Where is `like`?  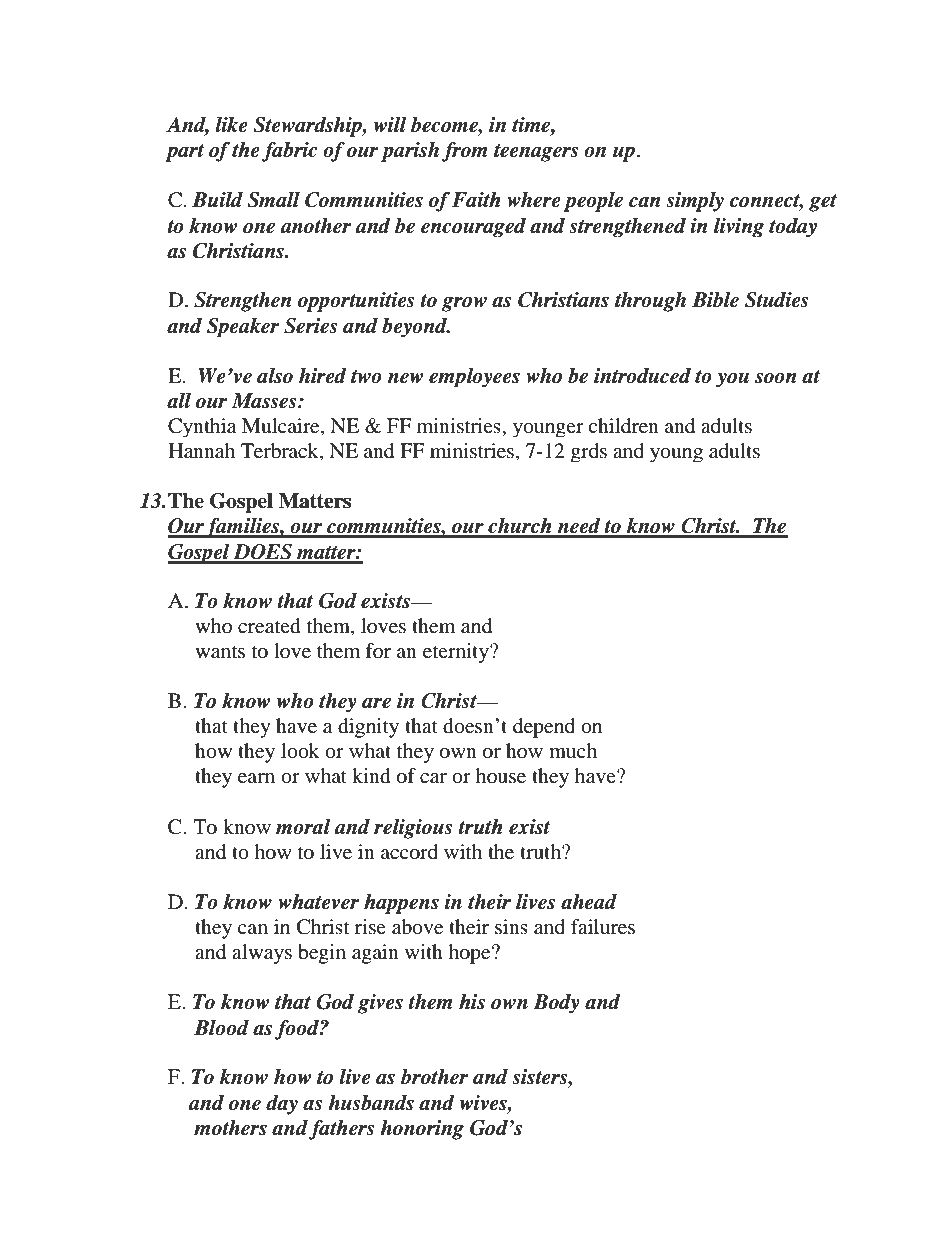 like is located at coordinates (231, 125).
